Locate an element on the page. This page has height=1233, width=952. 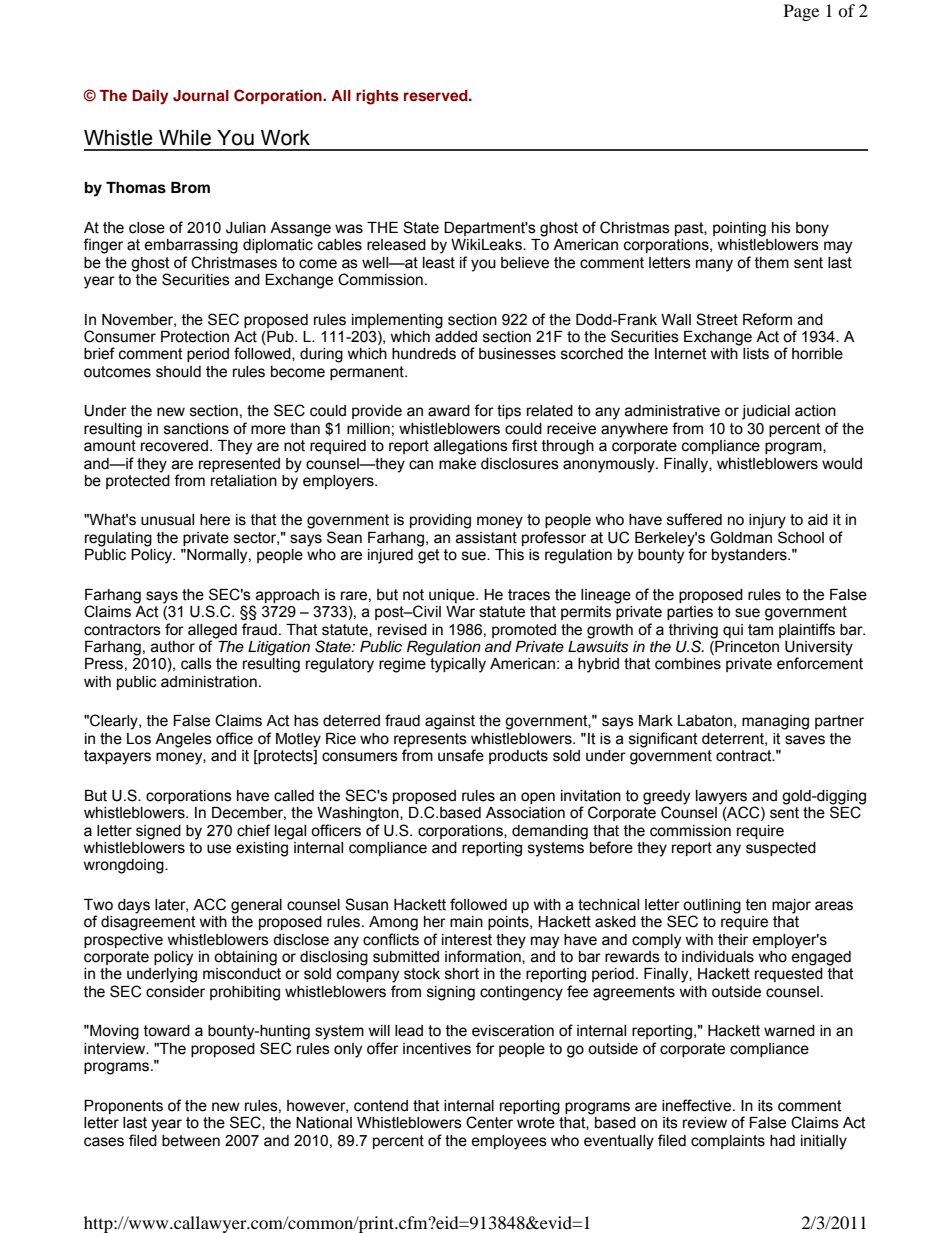
unique is located at coordinates (453, 596).
